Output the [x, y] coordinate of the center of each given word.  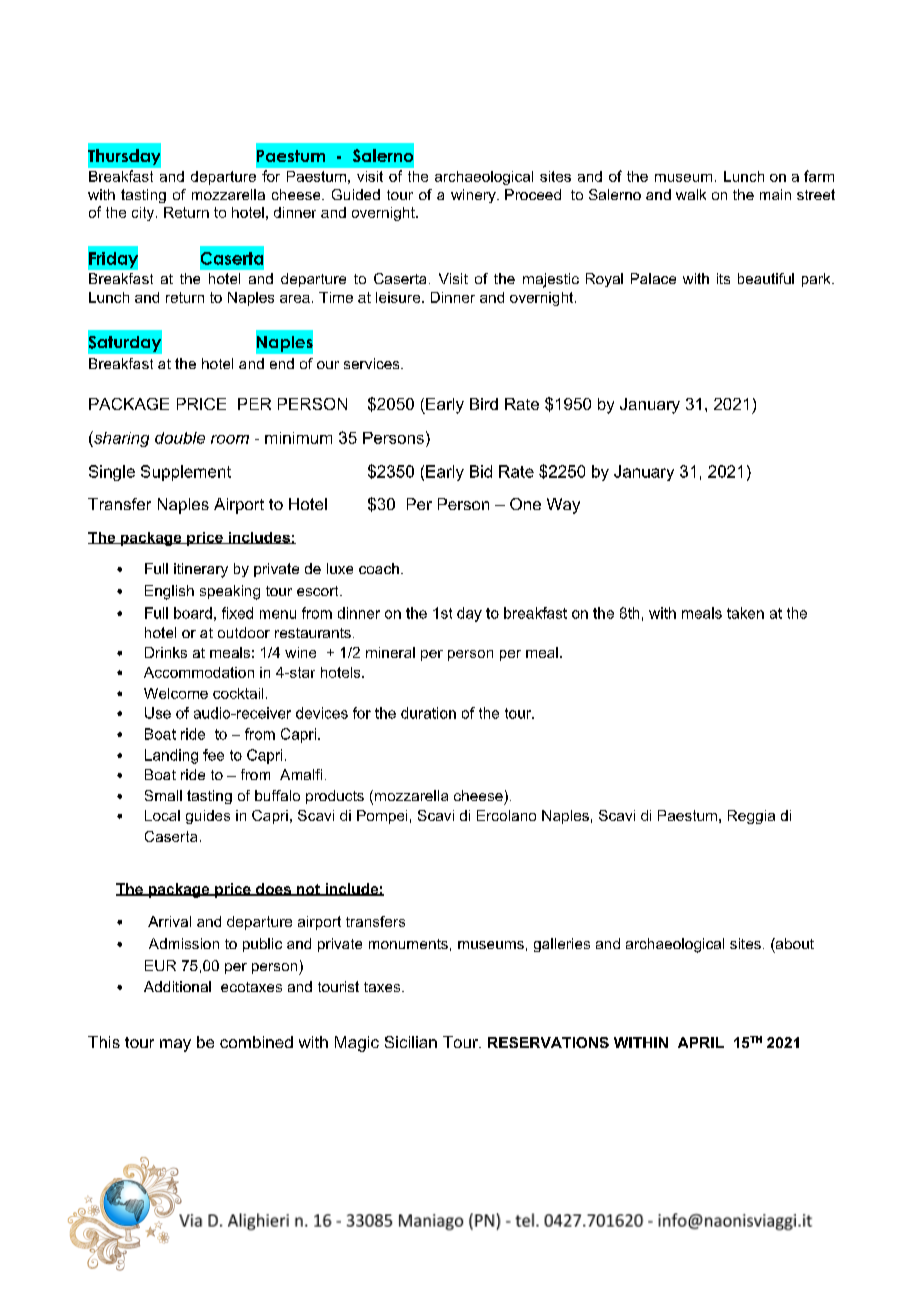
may [175, 1045]
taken [745, 613]
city [144, 214]
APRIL [701, 1042]
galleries [562, 945]
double [180, 438]
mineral [390, 652]
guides [208, 817]
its [723, 278]
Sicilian [411, 1042]
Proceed [533, 194]
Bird [484, 404]
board [193, 613]
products [335, 797]
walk [691, 194]
